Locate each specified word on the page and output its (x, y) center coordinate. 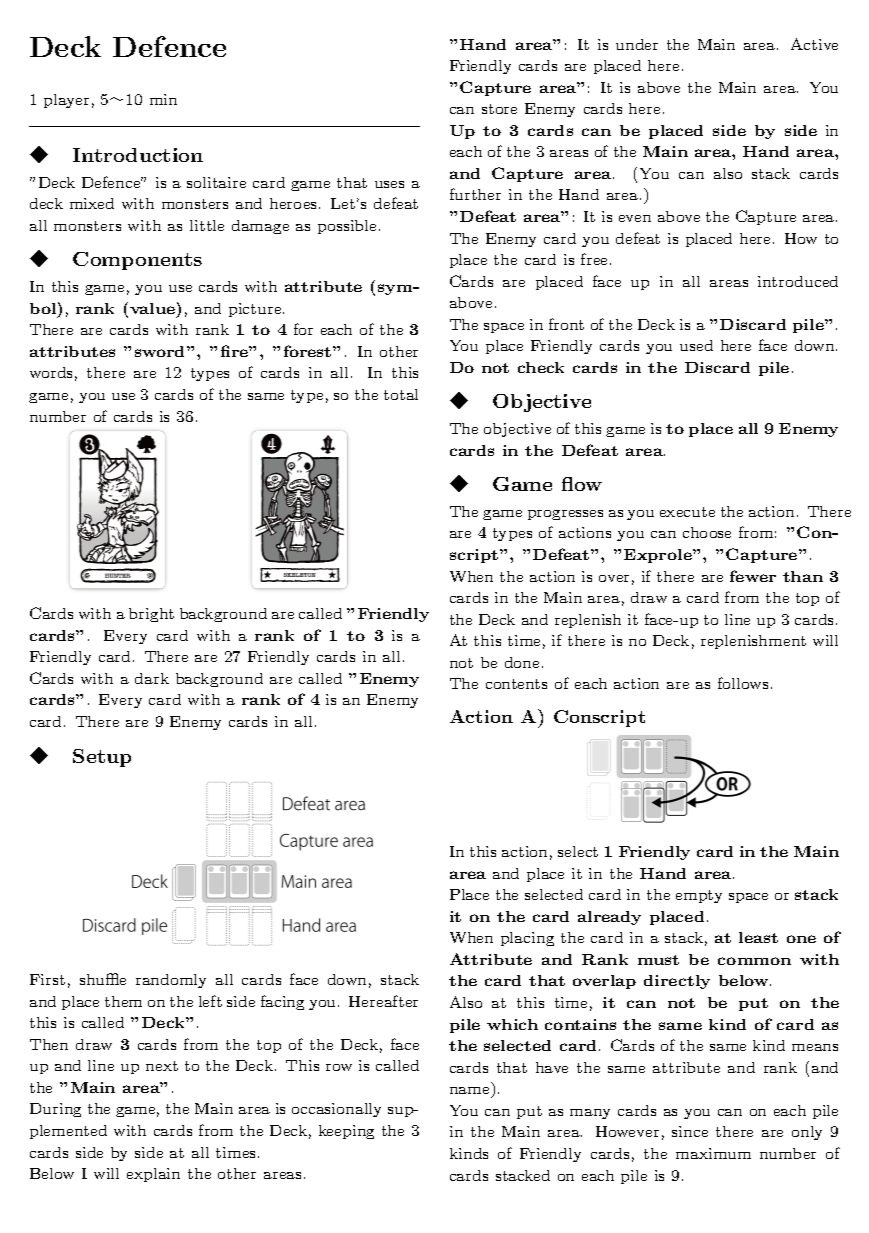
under (637, 44)
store (499, 109)
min (163, 99)
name (469, 1090)
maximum (713, 1153)
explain (153, 1175)
